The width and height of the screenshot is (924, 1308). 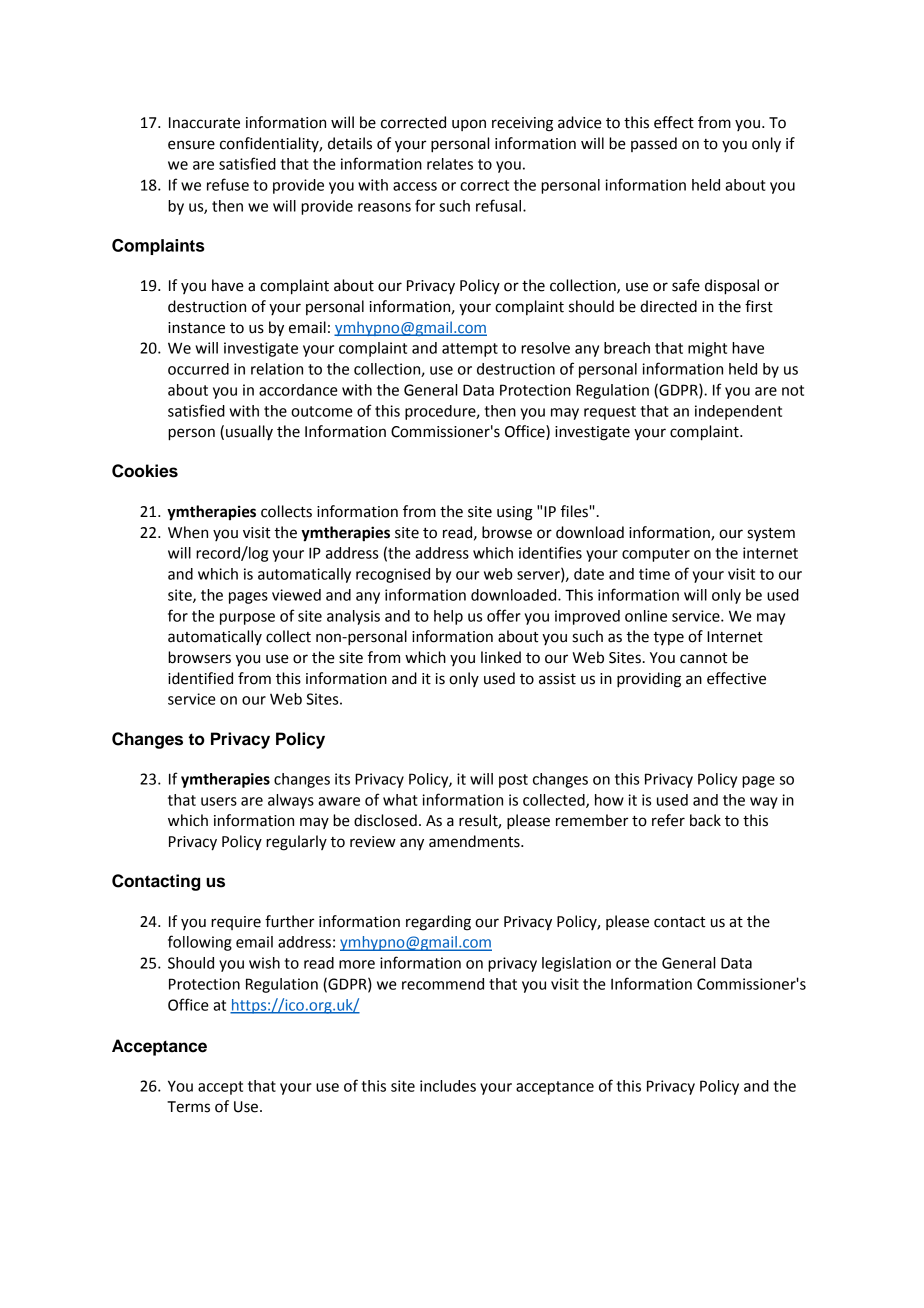 I want to click on When, so click(x=188, y=532).
